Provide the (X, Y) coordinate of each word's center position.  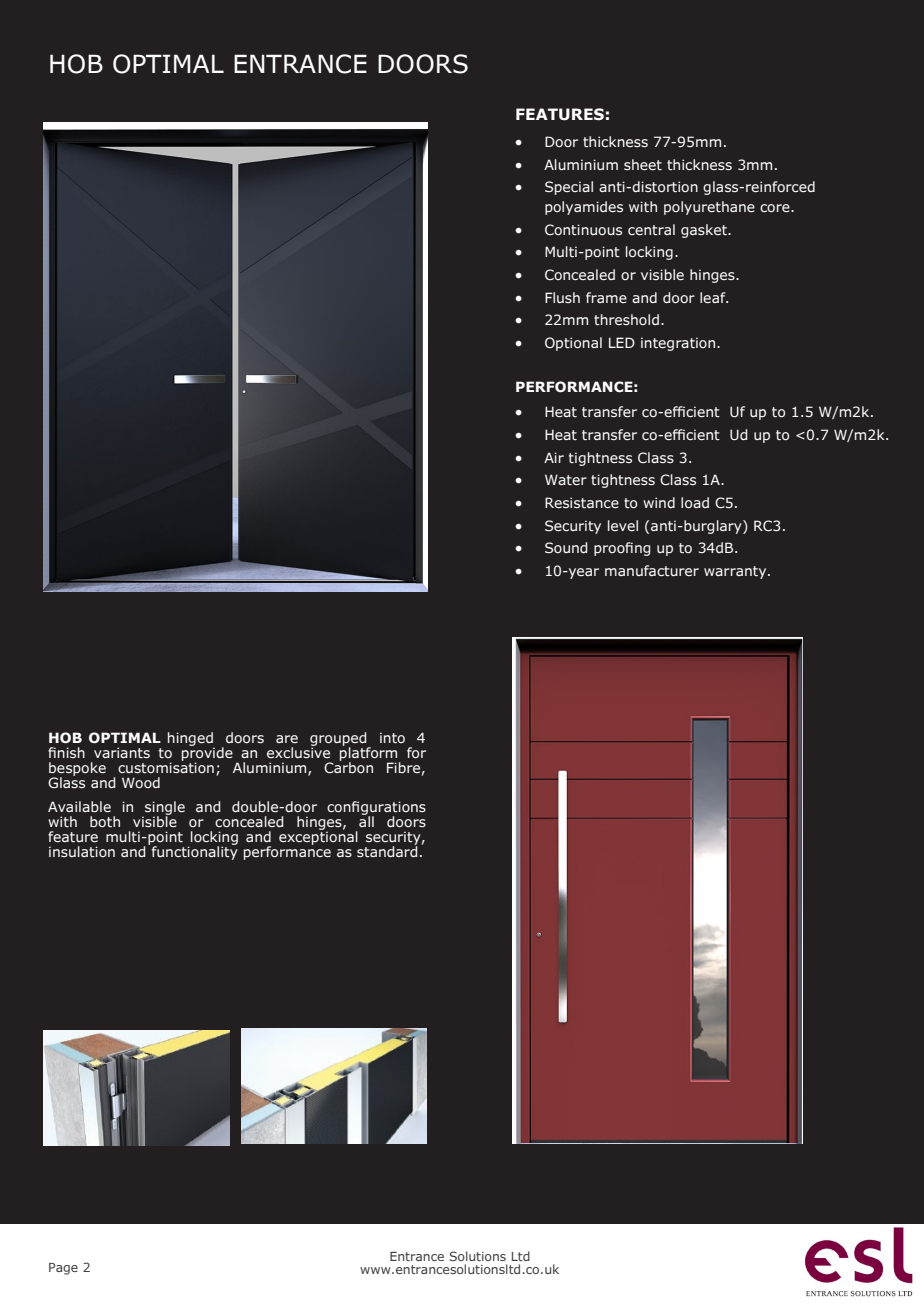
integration (679, 344)
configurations (376, 809)
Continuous (583, 229)
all (366, 820)
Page (63, 1269)
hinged (191, 740)
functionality (195, 852)
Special (569, 188)
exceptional (318, 837)
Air (554, 457)
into (392, 737)
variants (122, 752)
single (164, 809)
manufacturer (652, 570)
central (651, 229)
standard (387, 850)
